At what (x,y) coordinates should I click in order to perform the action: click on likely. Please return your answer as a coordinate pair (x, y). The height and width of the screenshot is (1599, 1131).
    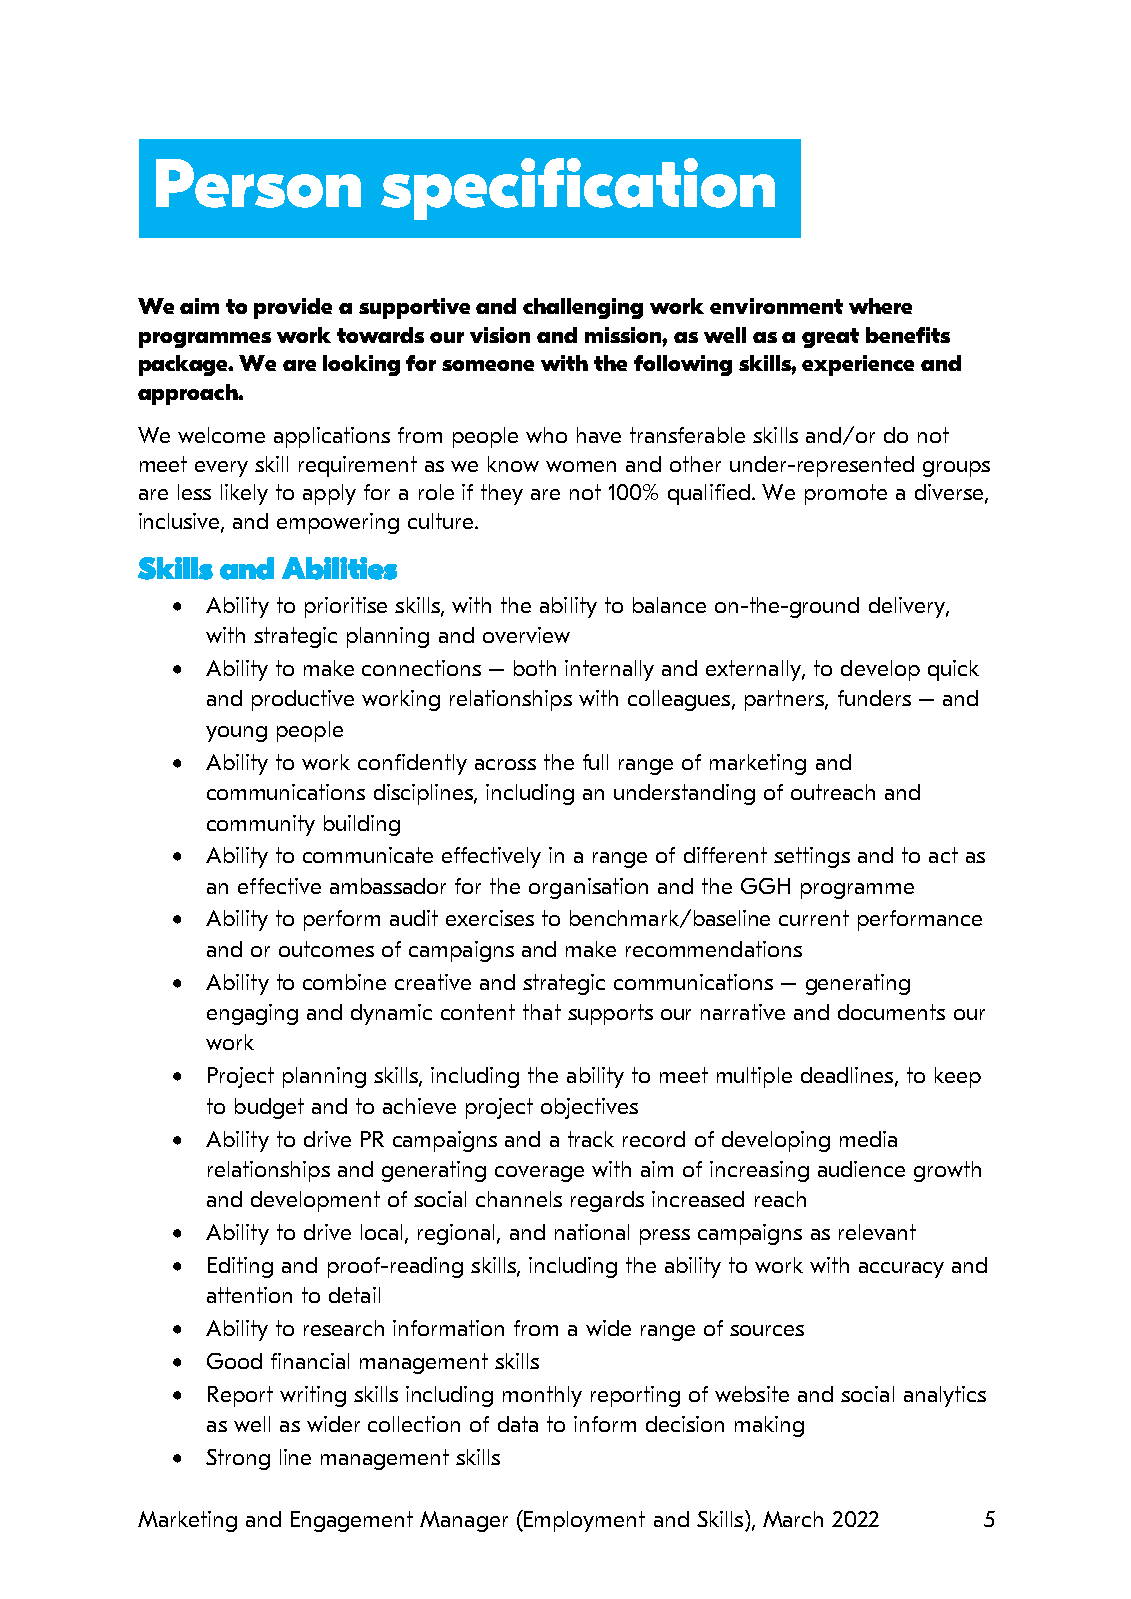
    Looking at the image, I should click on (244, 494).
